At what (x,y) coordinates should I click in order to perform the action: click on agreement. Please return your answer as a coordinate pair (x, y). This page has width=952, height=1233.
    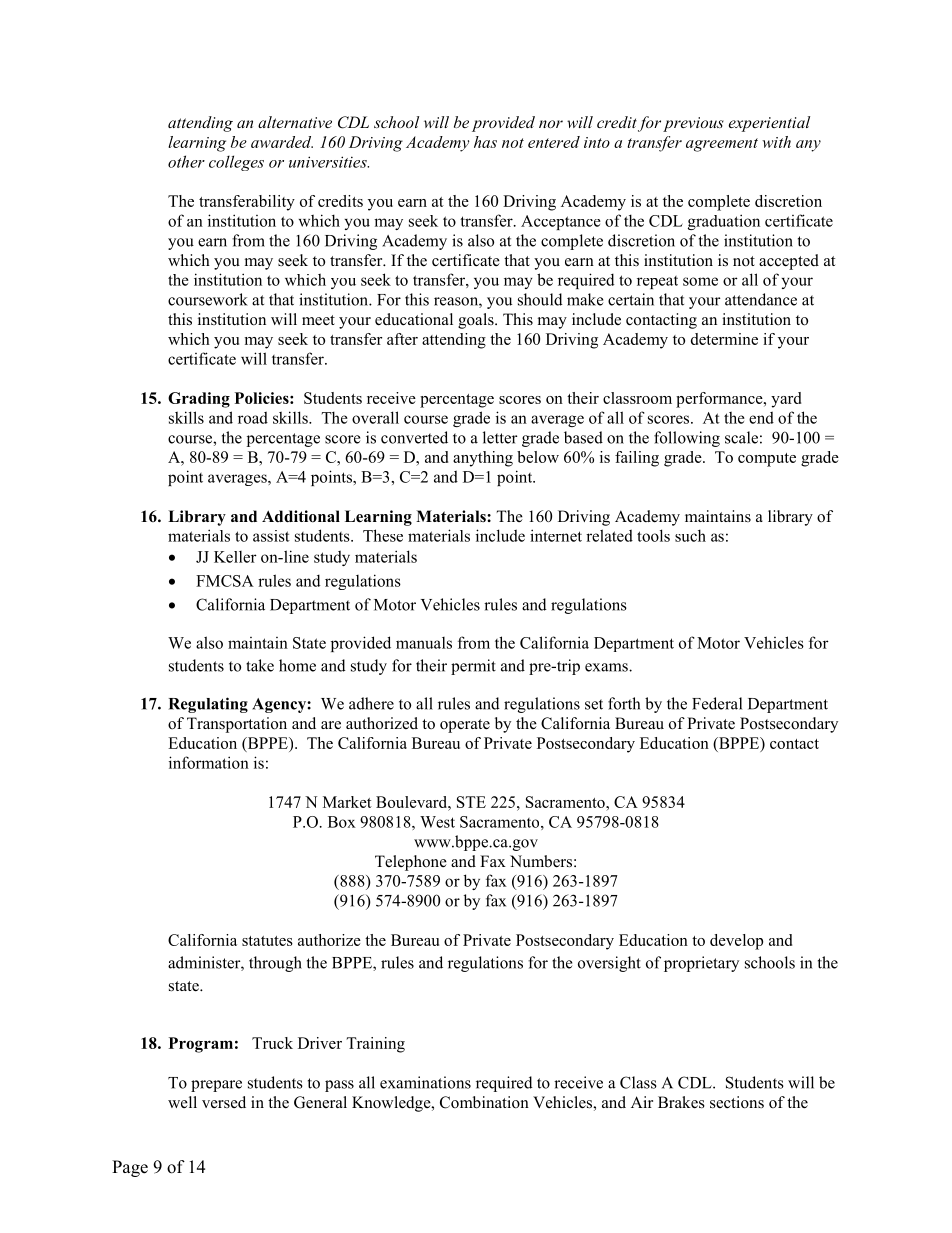
    Looking at the image, I should click on (722, 145).
